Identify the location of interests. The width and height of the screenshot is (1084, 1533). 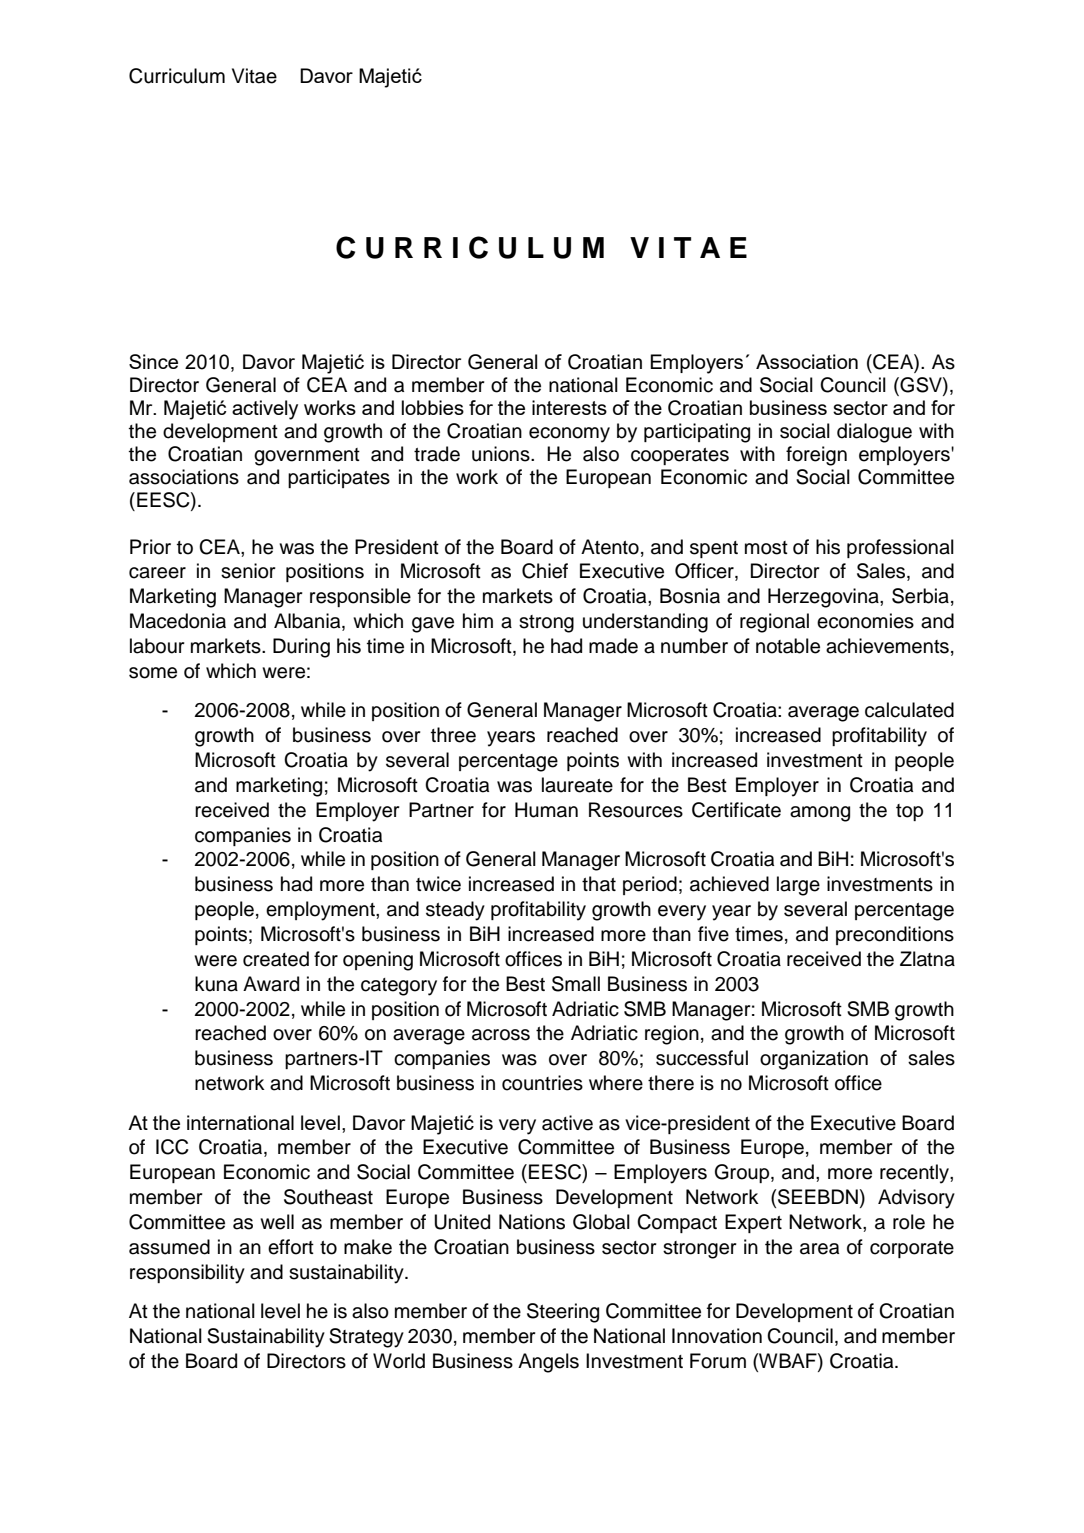
(569, 407).
